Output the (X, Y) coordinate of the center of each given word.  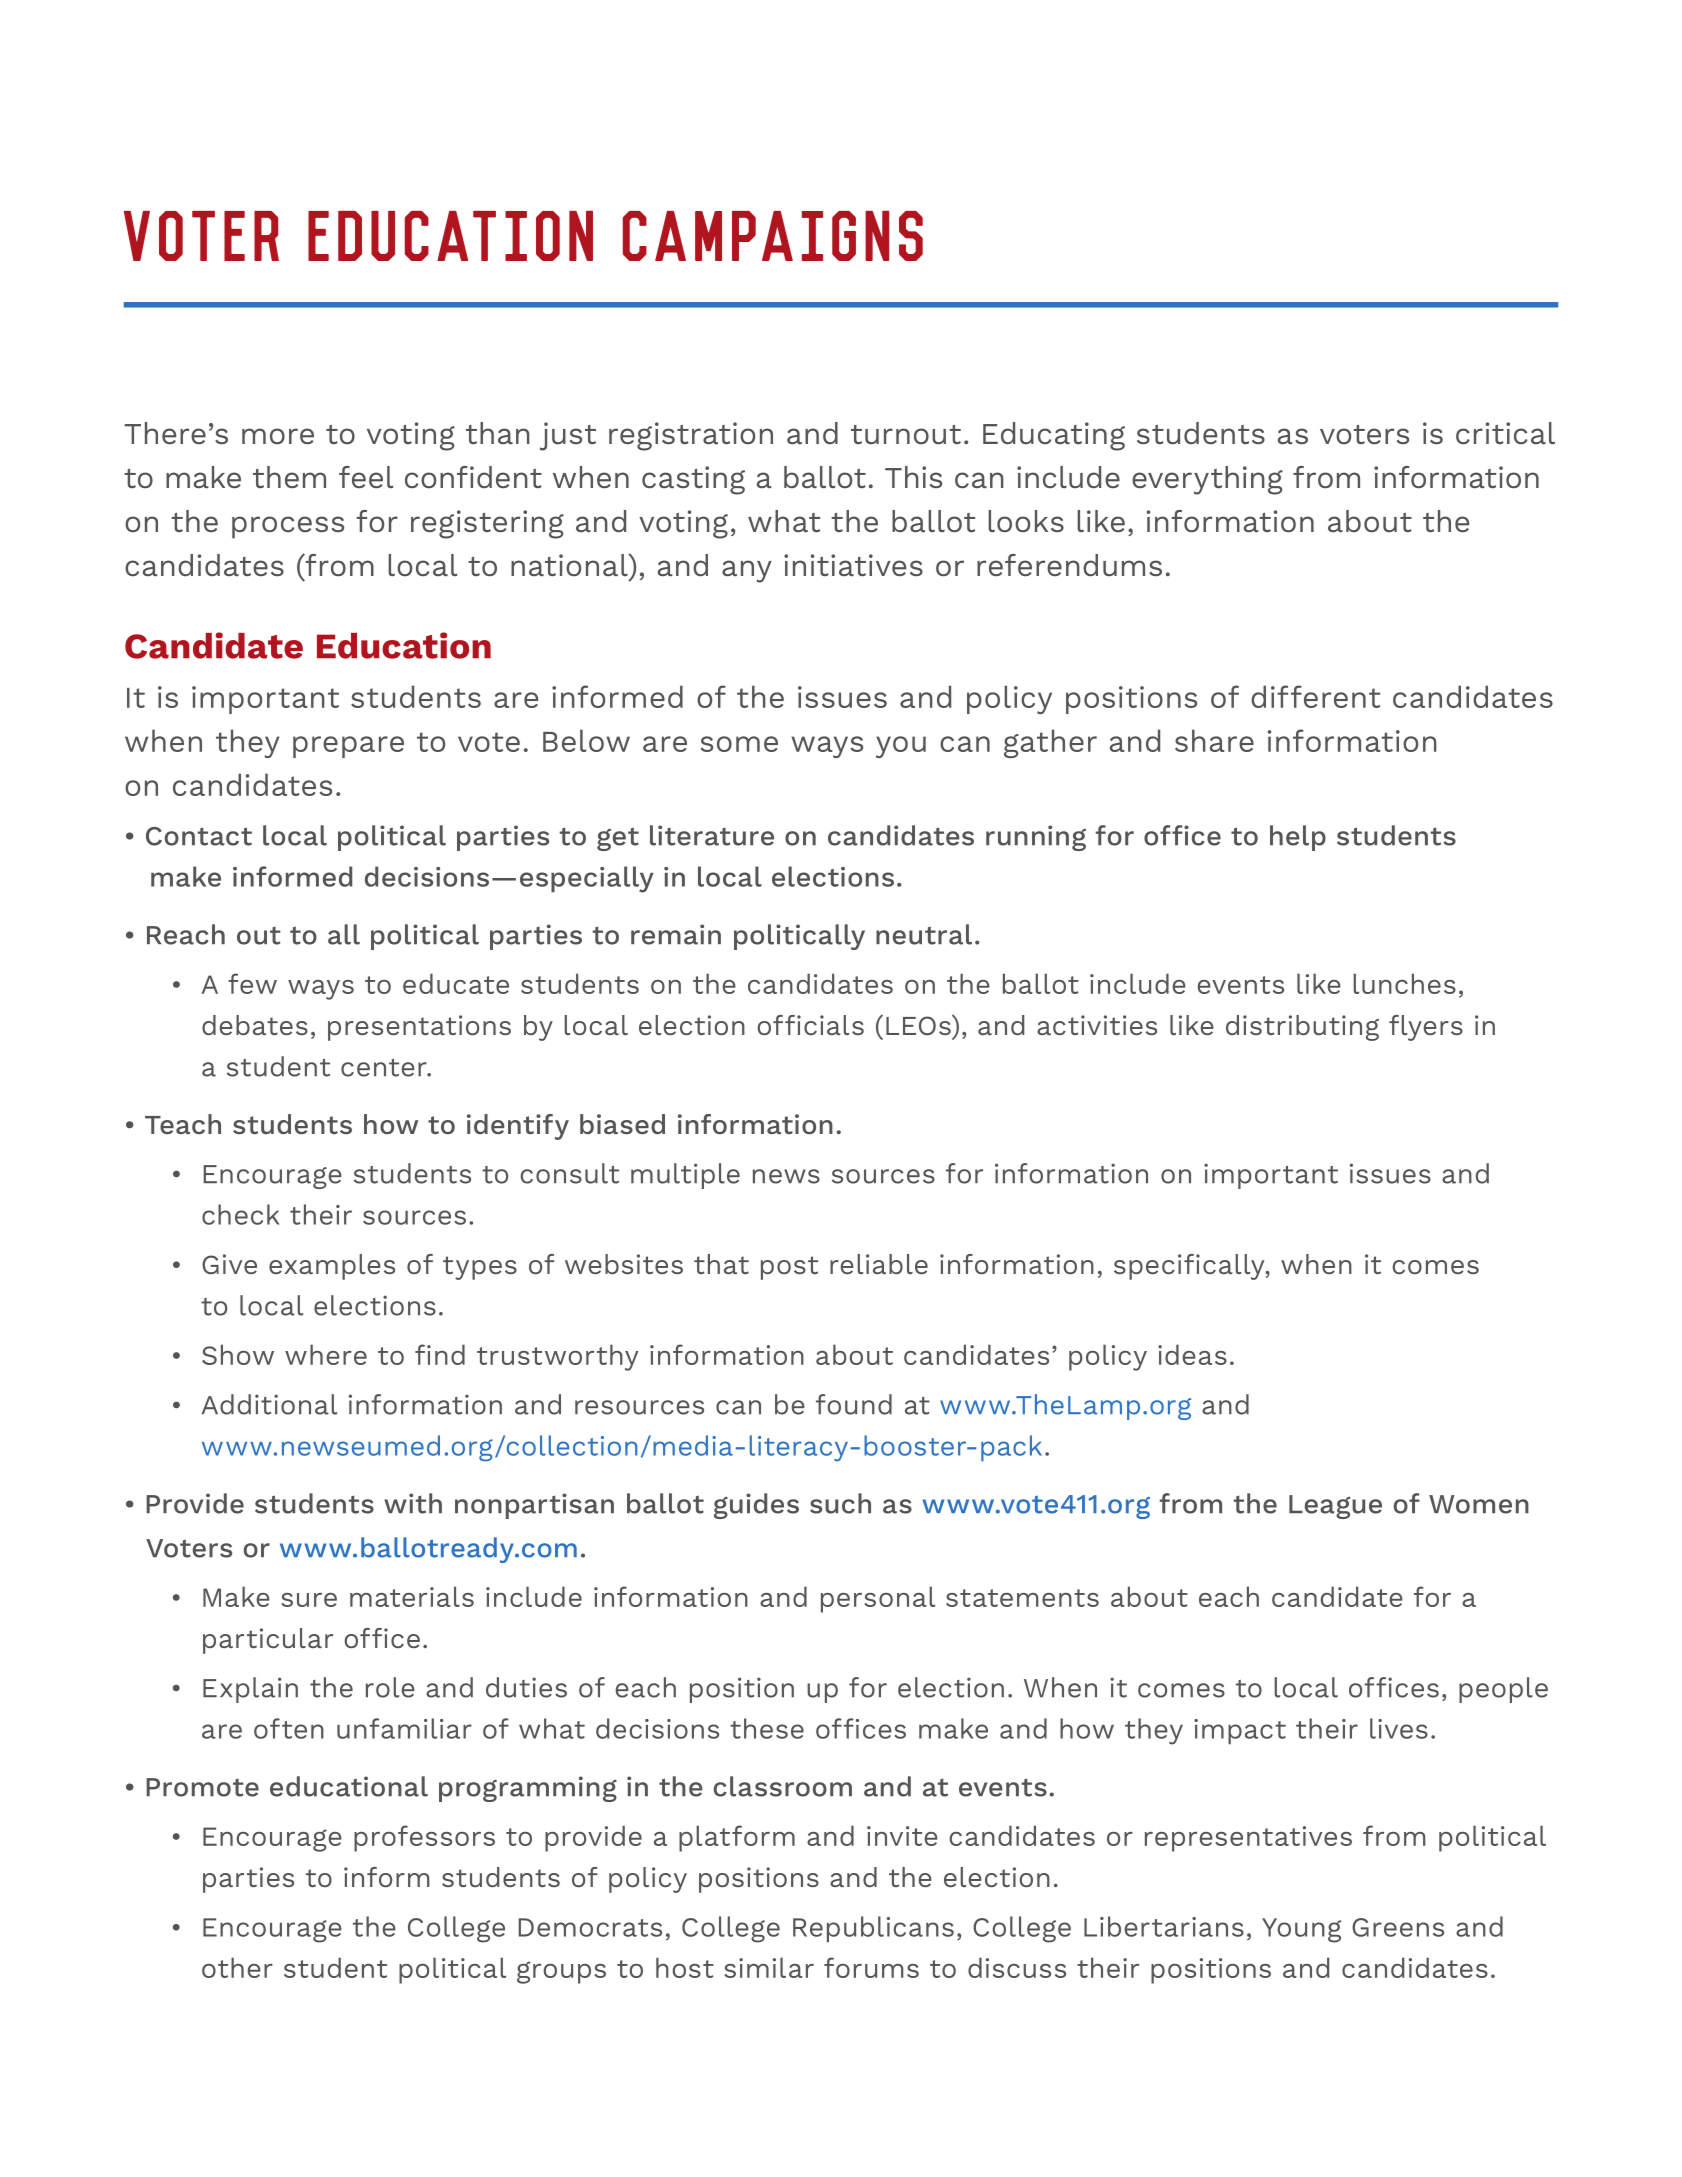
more (278, 436)
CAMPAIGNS (773, 236)
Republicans (873, 1929)
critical (1505, 433)
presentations (419, 1028)
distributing (1302, 1028)
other (237, 1967)
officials (811, 1025)
